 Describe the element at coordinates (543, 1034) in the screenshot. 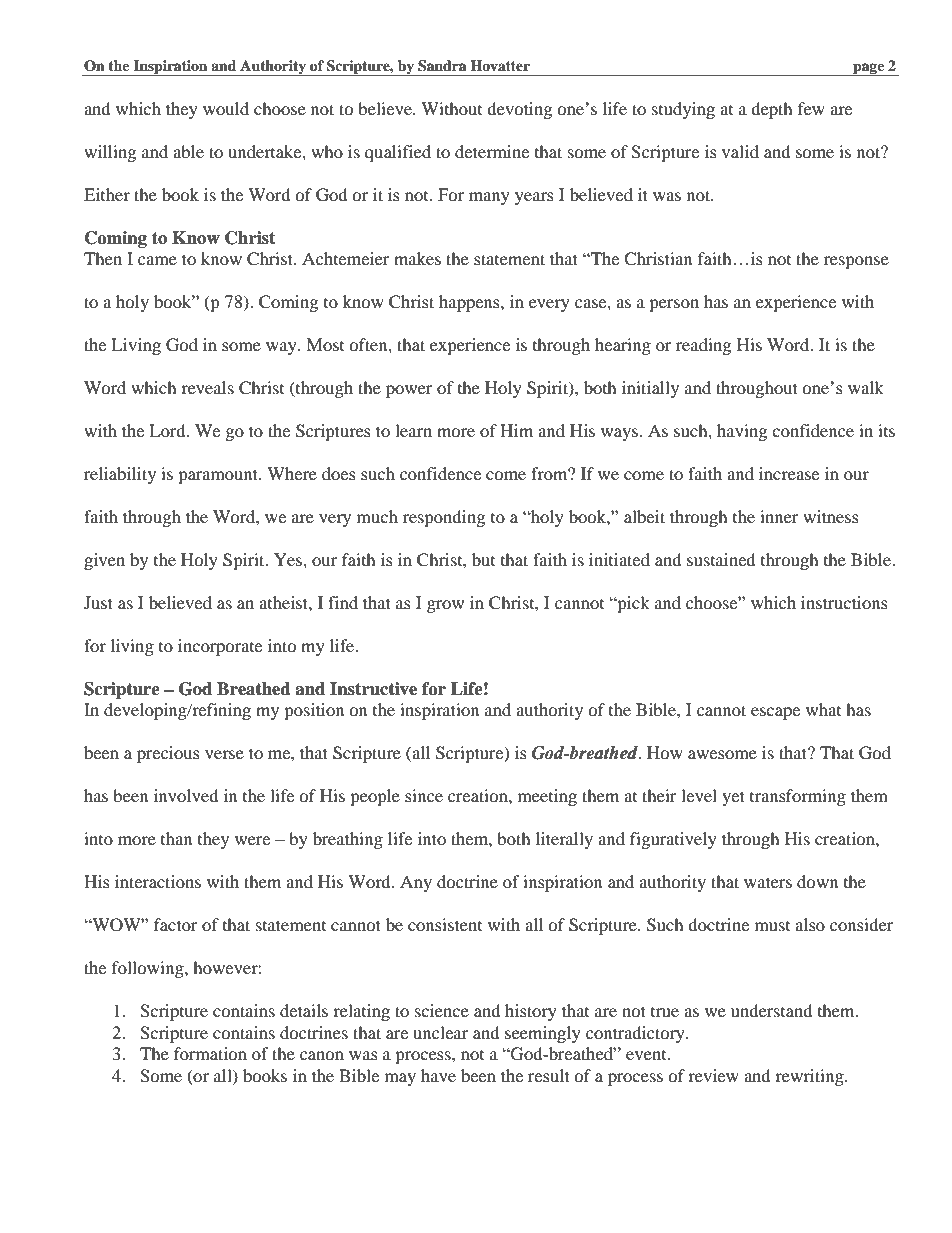

I see `seemingly` at that location.
